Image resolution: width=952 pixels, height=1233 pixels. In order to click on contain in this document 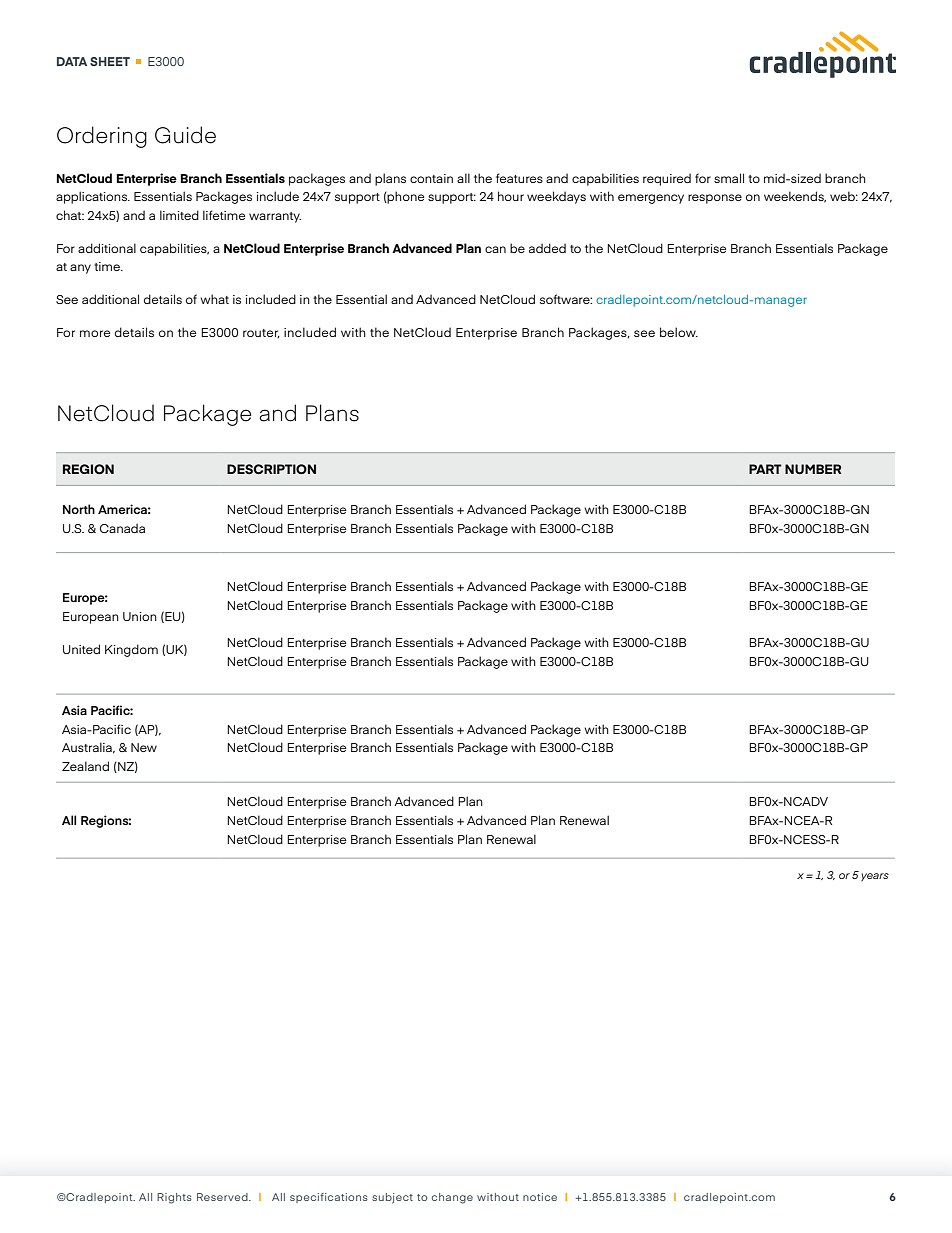, I will do `click(431, 178)`.
